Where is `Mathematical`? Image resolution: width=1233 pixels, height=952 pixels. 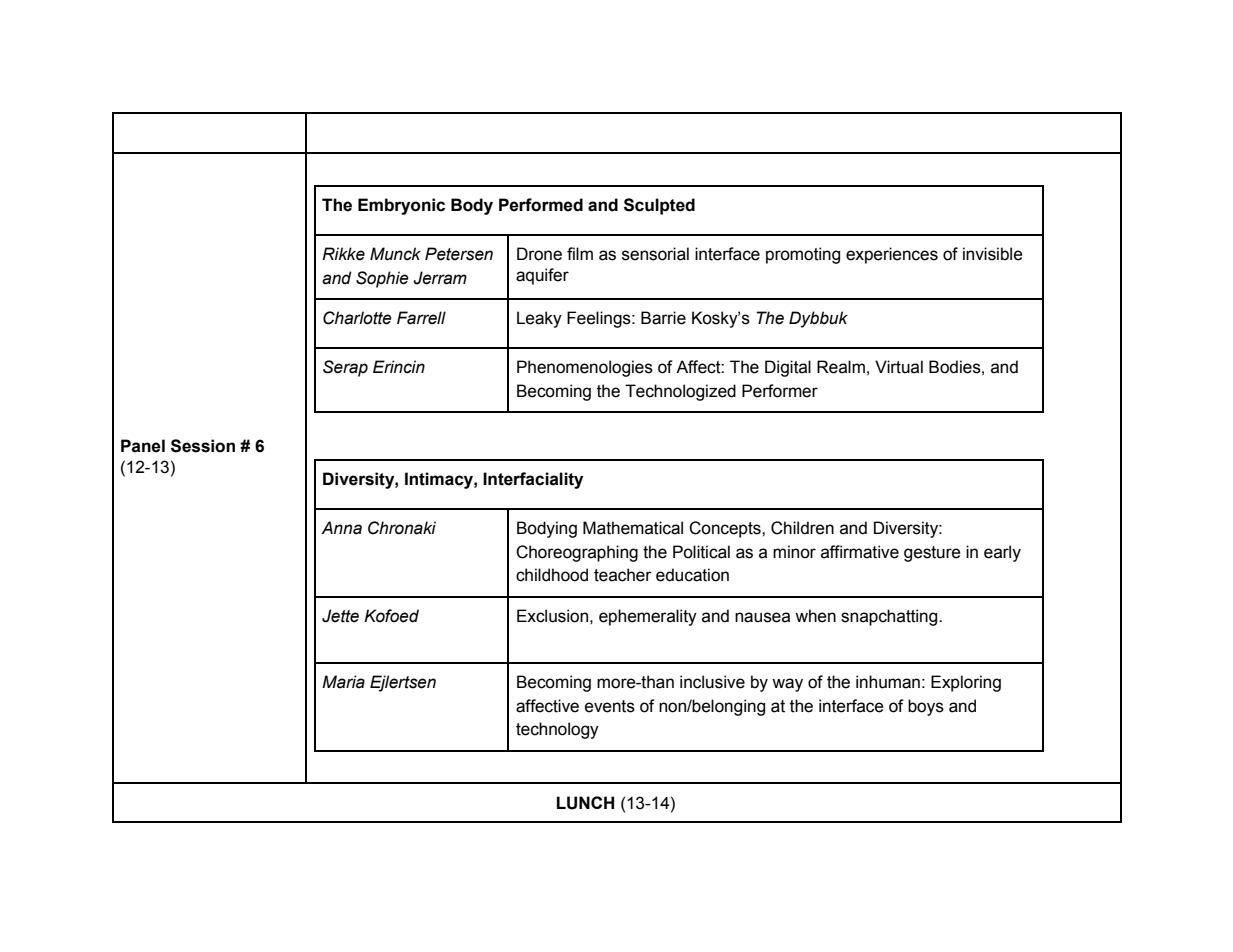
Mathematical is located at coordinates (633, 528).
